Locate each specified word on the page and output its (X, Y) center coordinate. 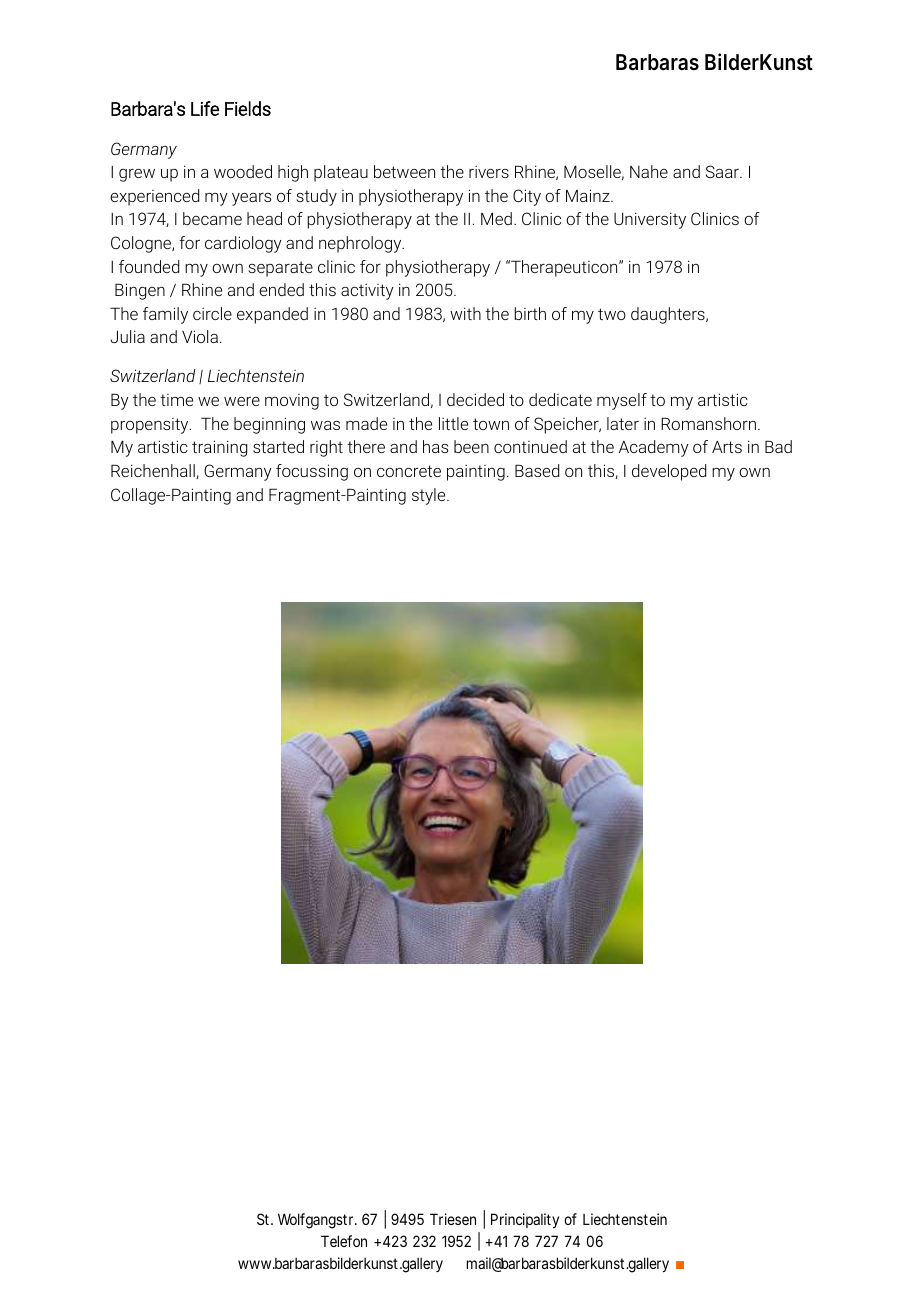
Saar (723, 171)
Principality (525, 1220)
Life (205, 108)
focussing (312, 472)
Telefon (344, 1241)
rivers (489, 171)
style (430, 496)
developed (669, 472)
